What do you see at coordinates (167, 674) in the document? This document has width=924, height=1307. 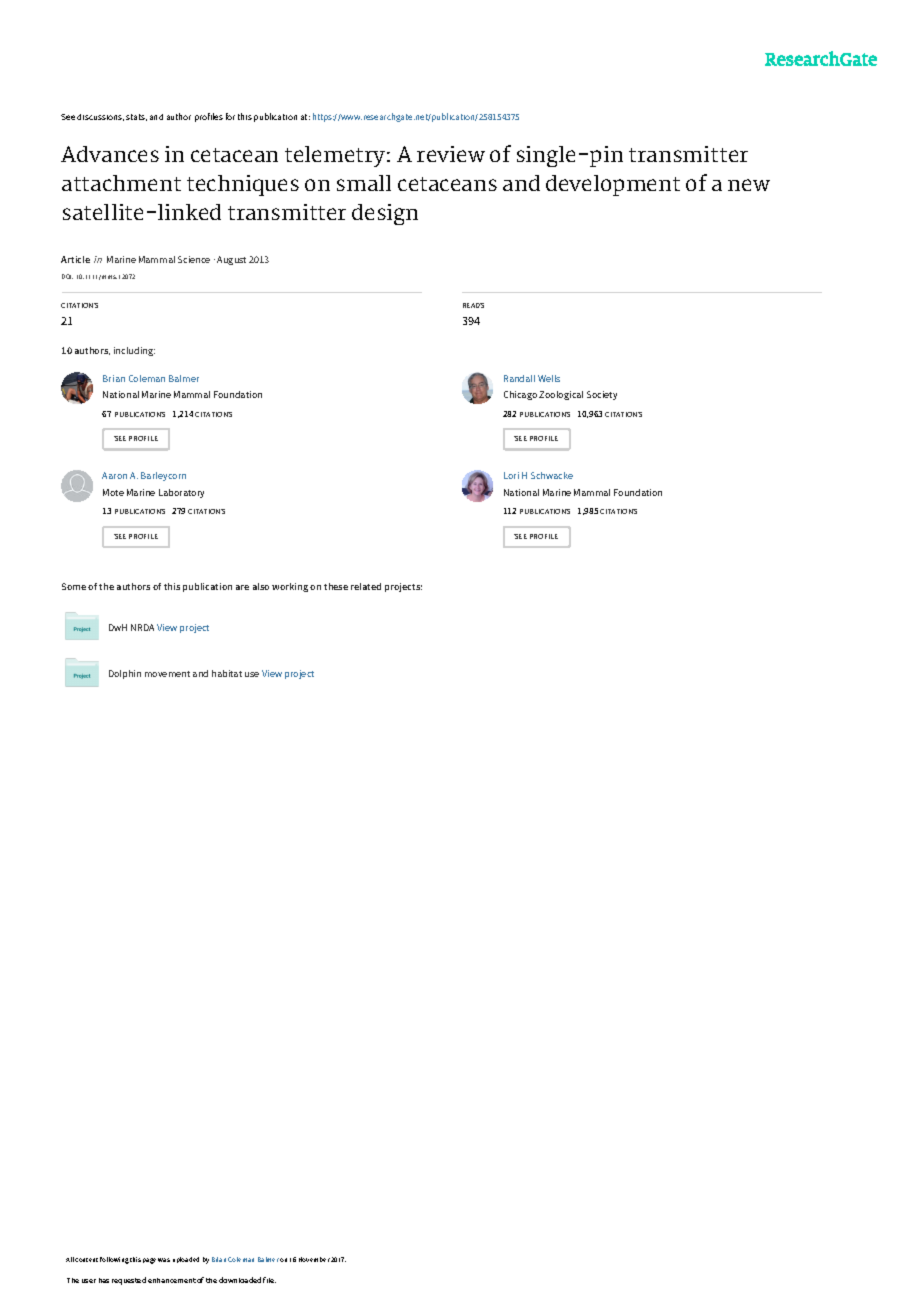 I see `movement` at bounding box center [167, 674].
